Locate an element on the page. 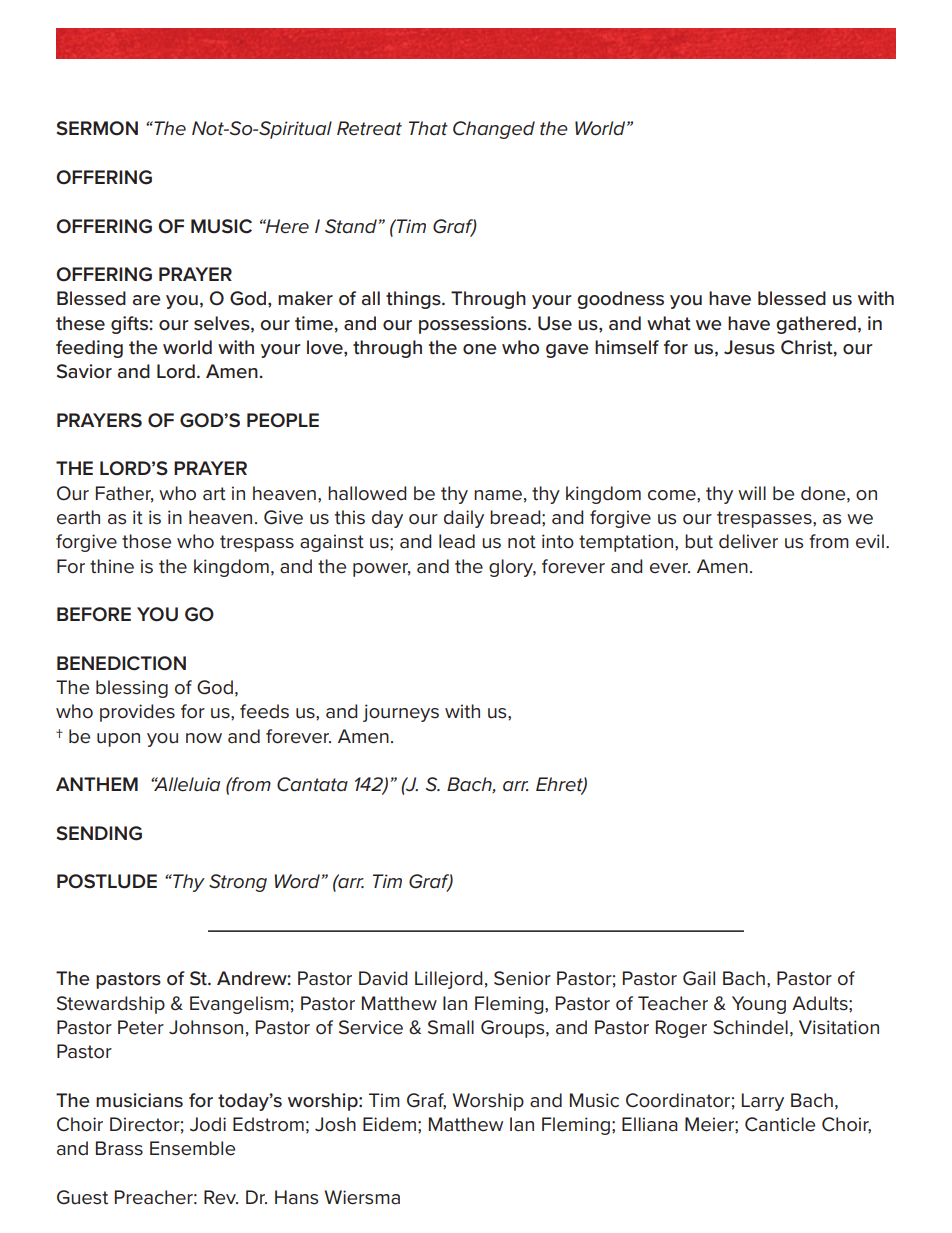 This image has width=952, height=1233. journeys is located at coordinates (401, 713).
